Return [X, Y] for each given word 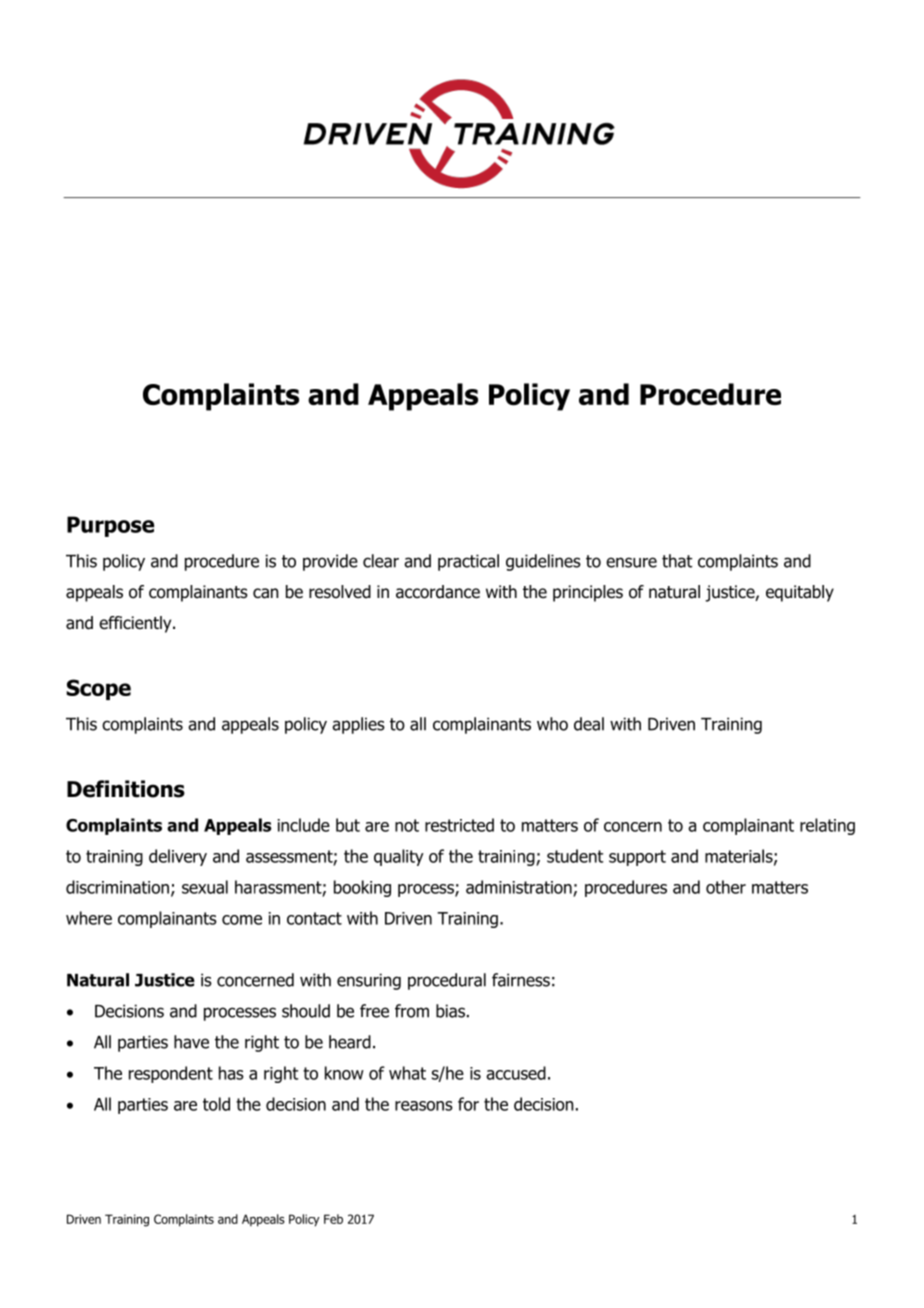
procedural [447, 981]
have [191, 1042]
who [552, 724]
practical [468, 562]
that [677, 561]
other [726, 887]
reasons [424, 1106]
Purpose [110, 526]
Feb [333, 1219]
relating [827, 826]
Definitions [126, 789]
